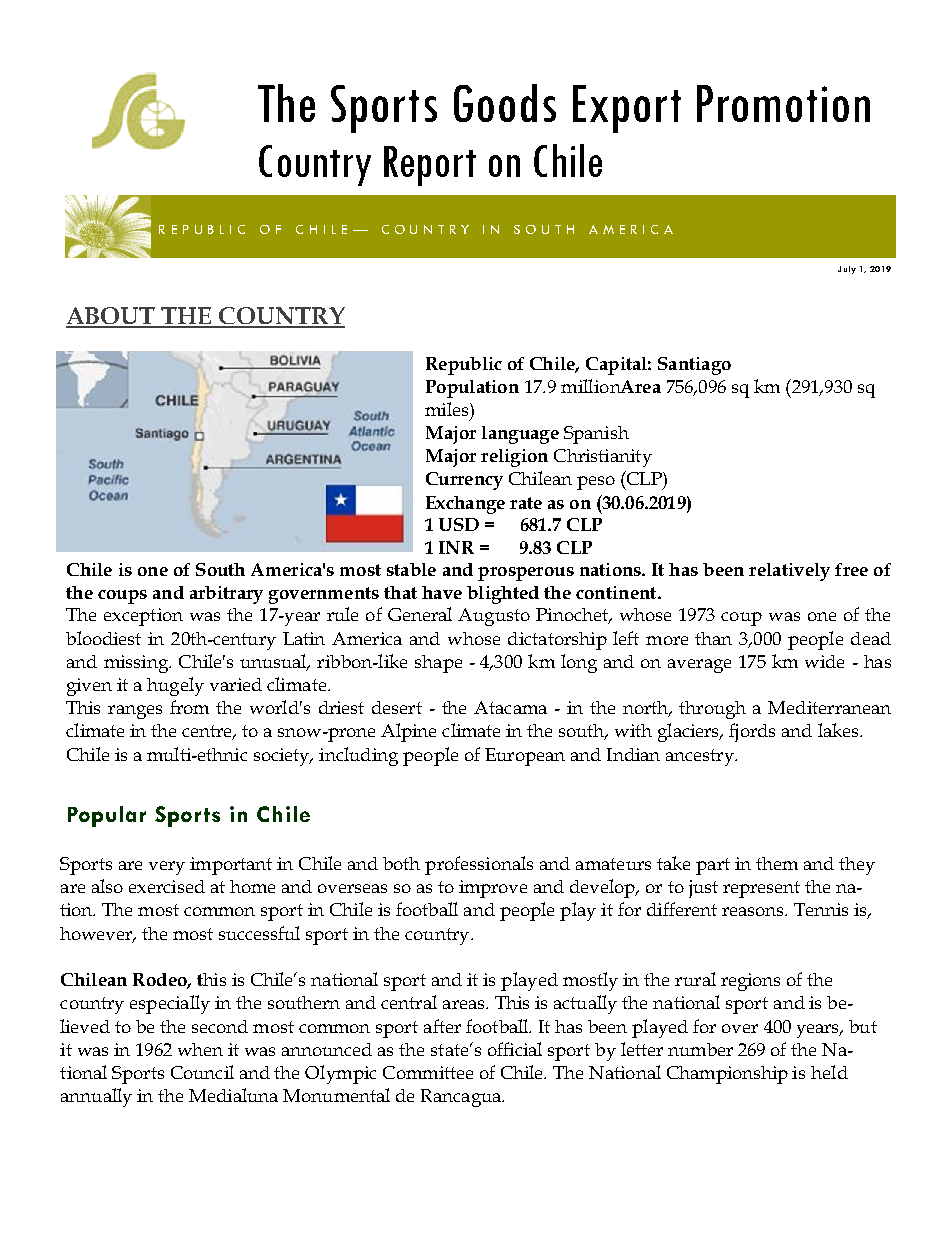 The height and width of the screenshot is (1233, 952). I want to click on Goods, so click(505, 103).
